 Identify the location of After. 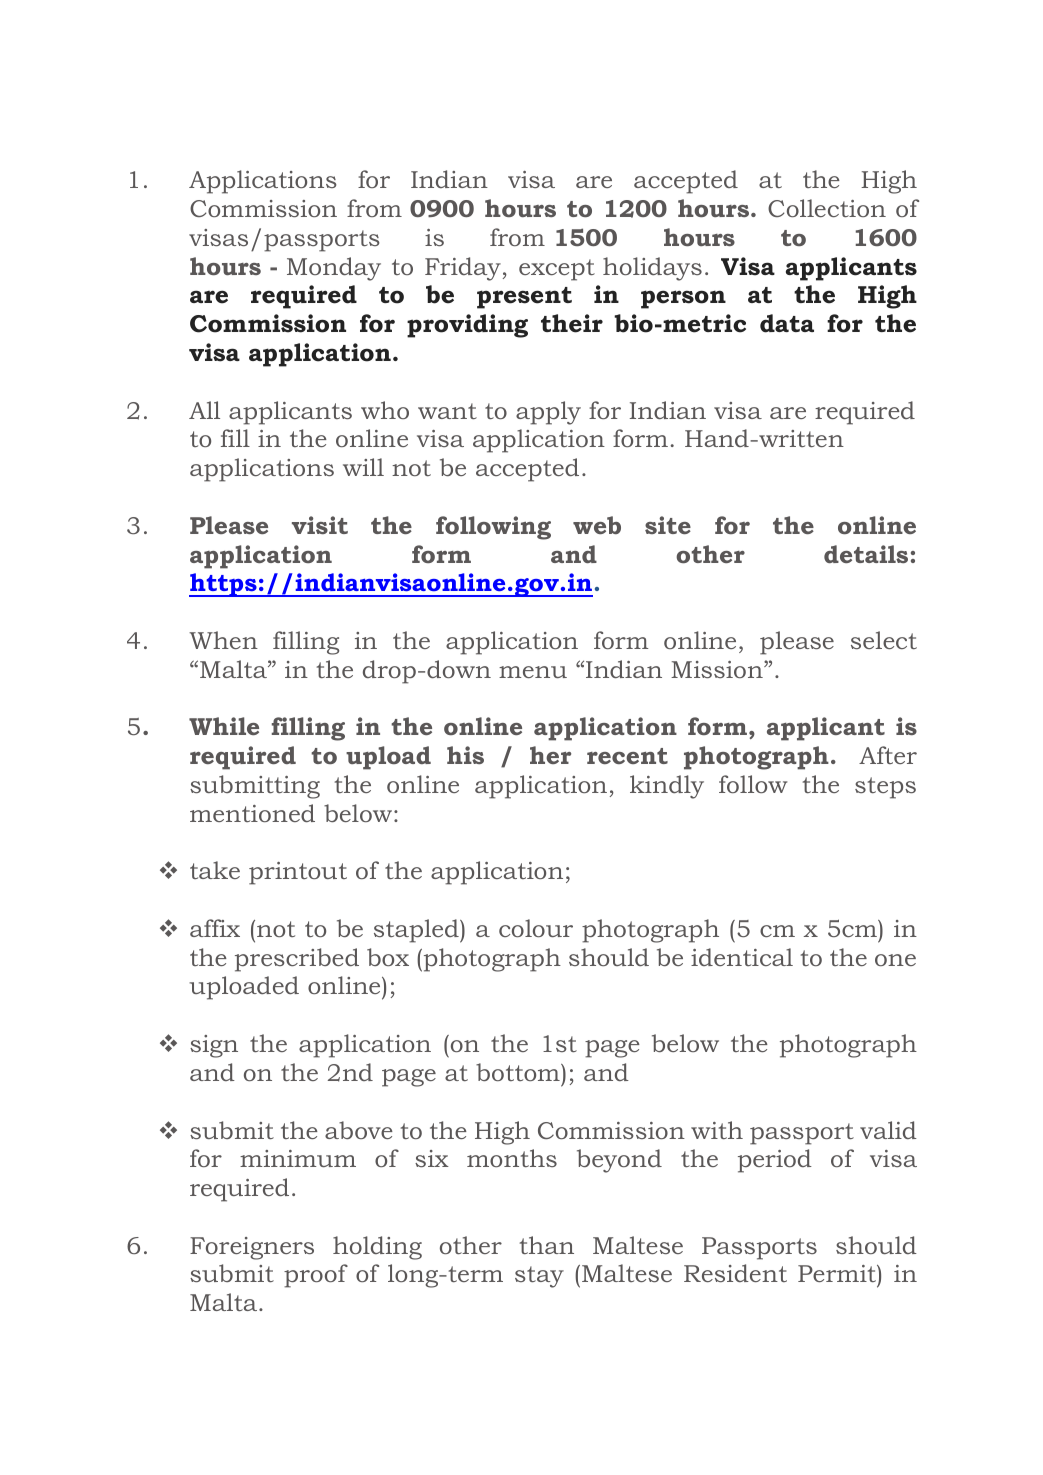
(888, 755).
